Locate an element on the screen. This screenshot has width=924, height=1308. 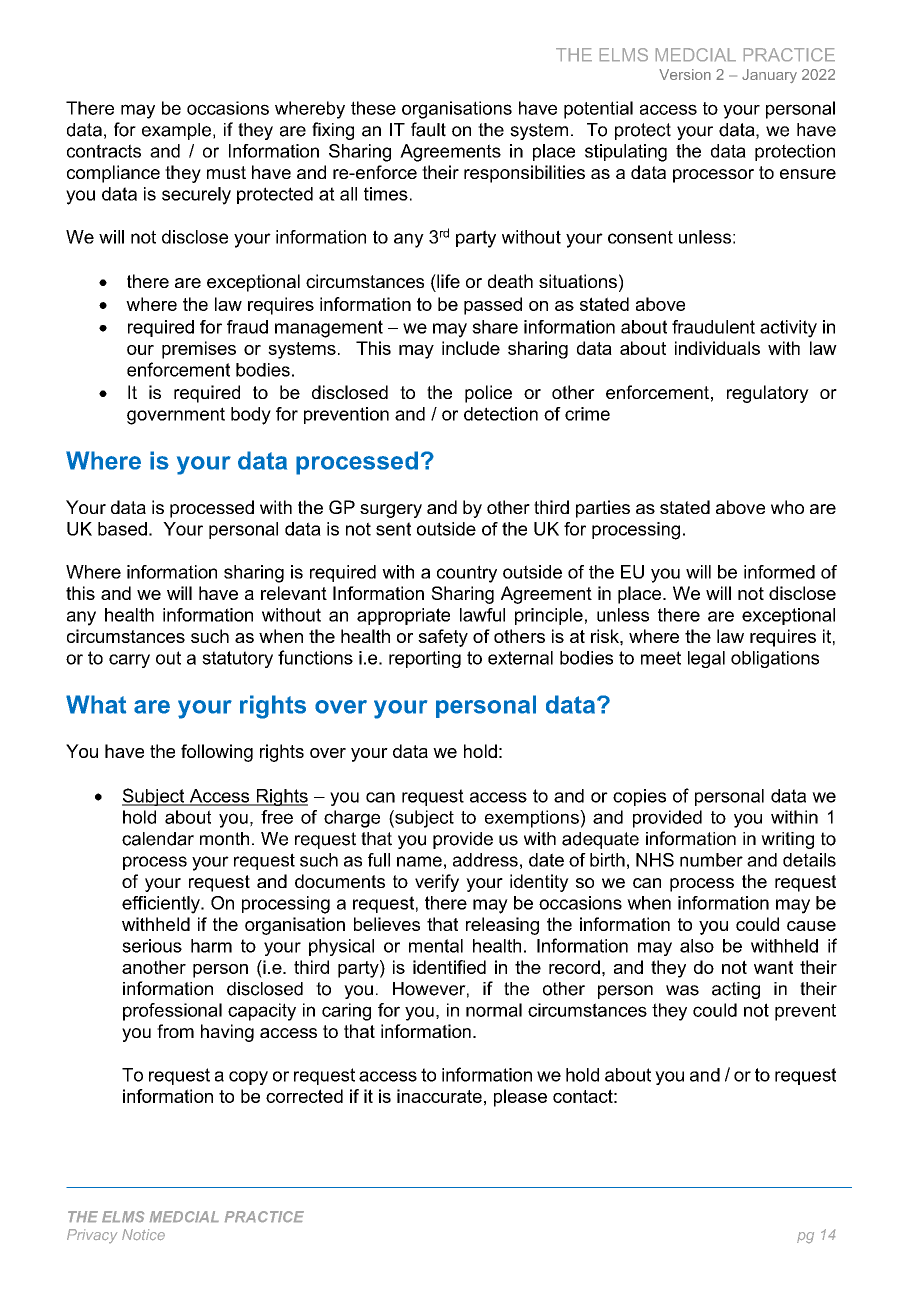
Notice is located at coordinates (143, 1234).
